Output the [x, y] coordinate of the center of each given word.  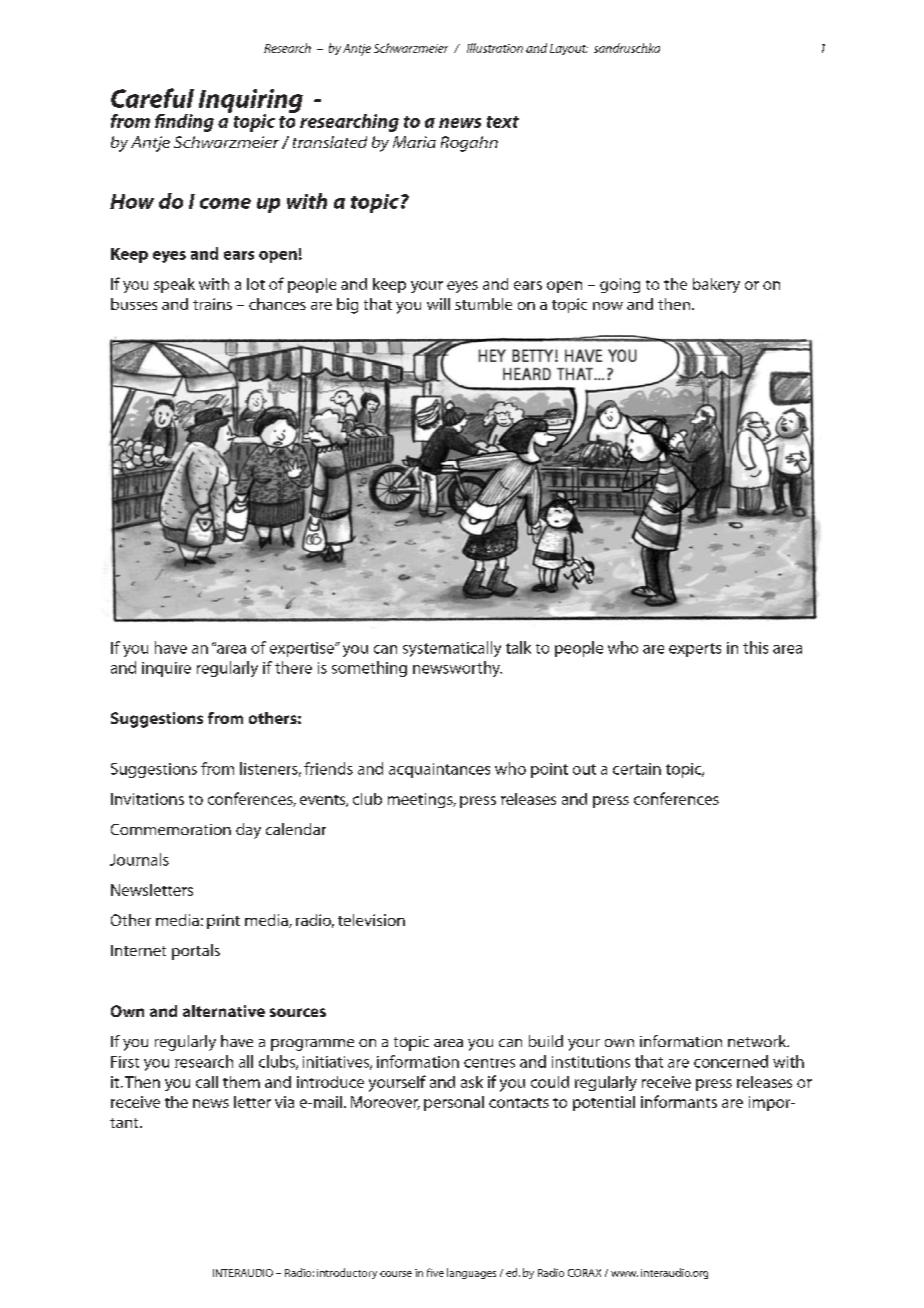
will [438, 304]
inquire [166, 669]
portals [196, 952]
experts [695, 650]
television [371, 920]
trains [212, 304]
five [435, 1272]
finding [184, 123]
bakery [716, 285]
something [369, 669]
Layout [569, 49]
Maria [414, 142]
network [758, 1041]
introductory [347, 1273]
